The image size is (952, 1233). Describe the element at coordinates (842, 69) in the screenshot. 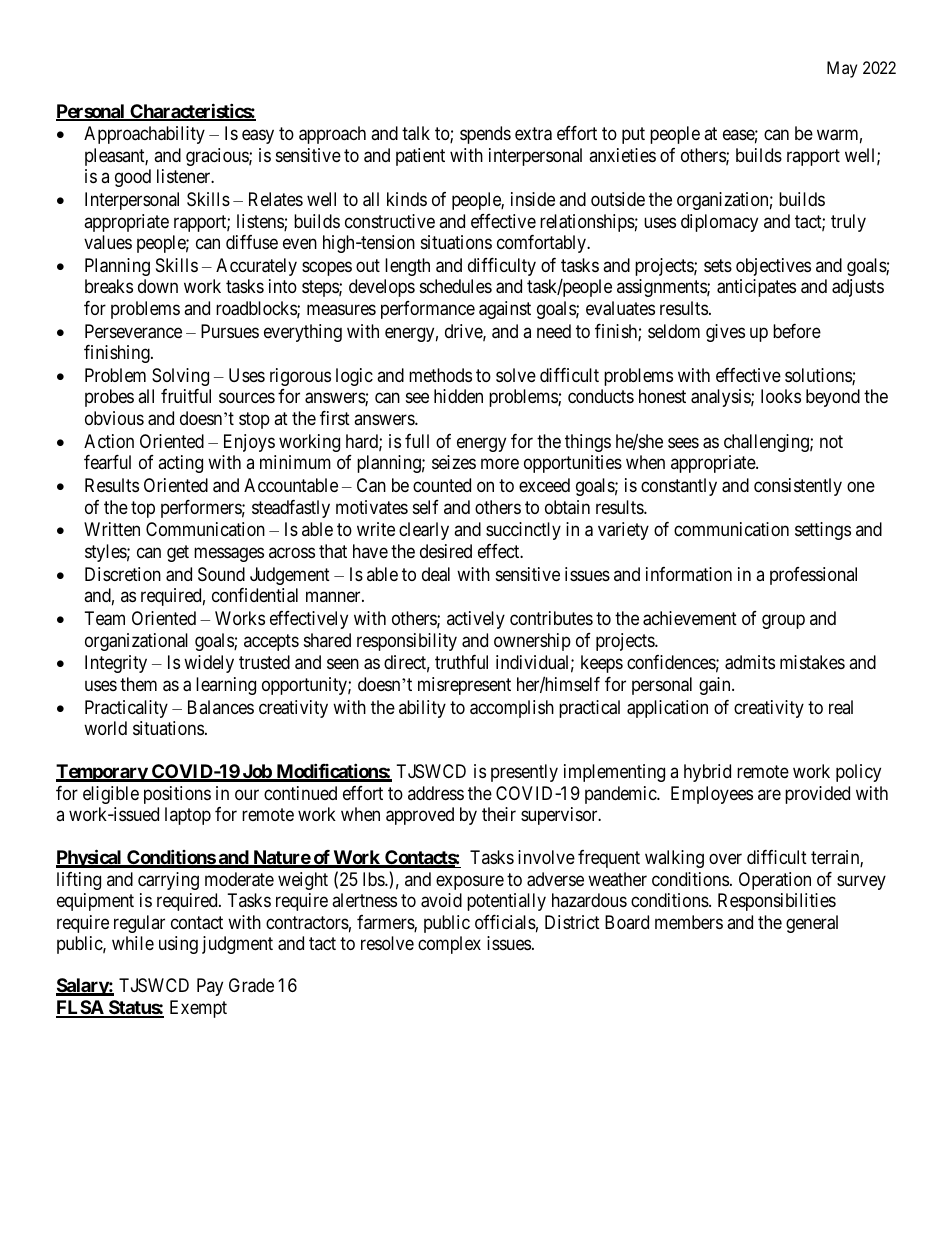

I see `May` at that location.
